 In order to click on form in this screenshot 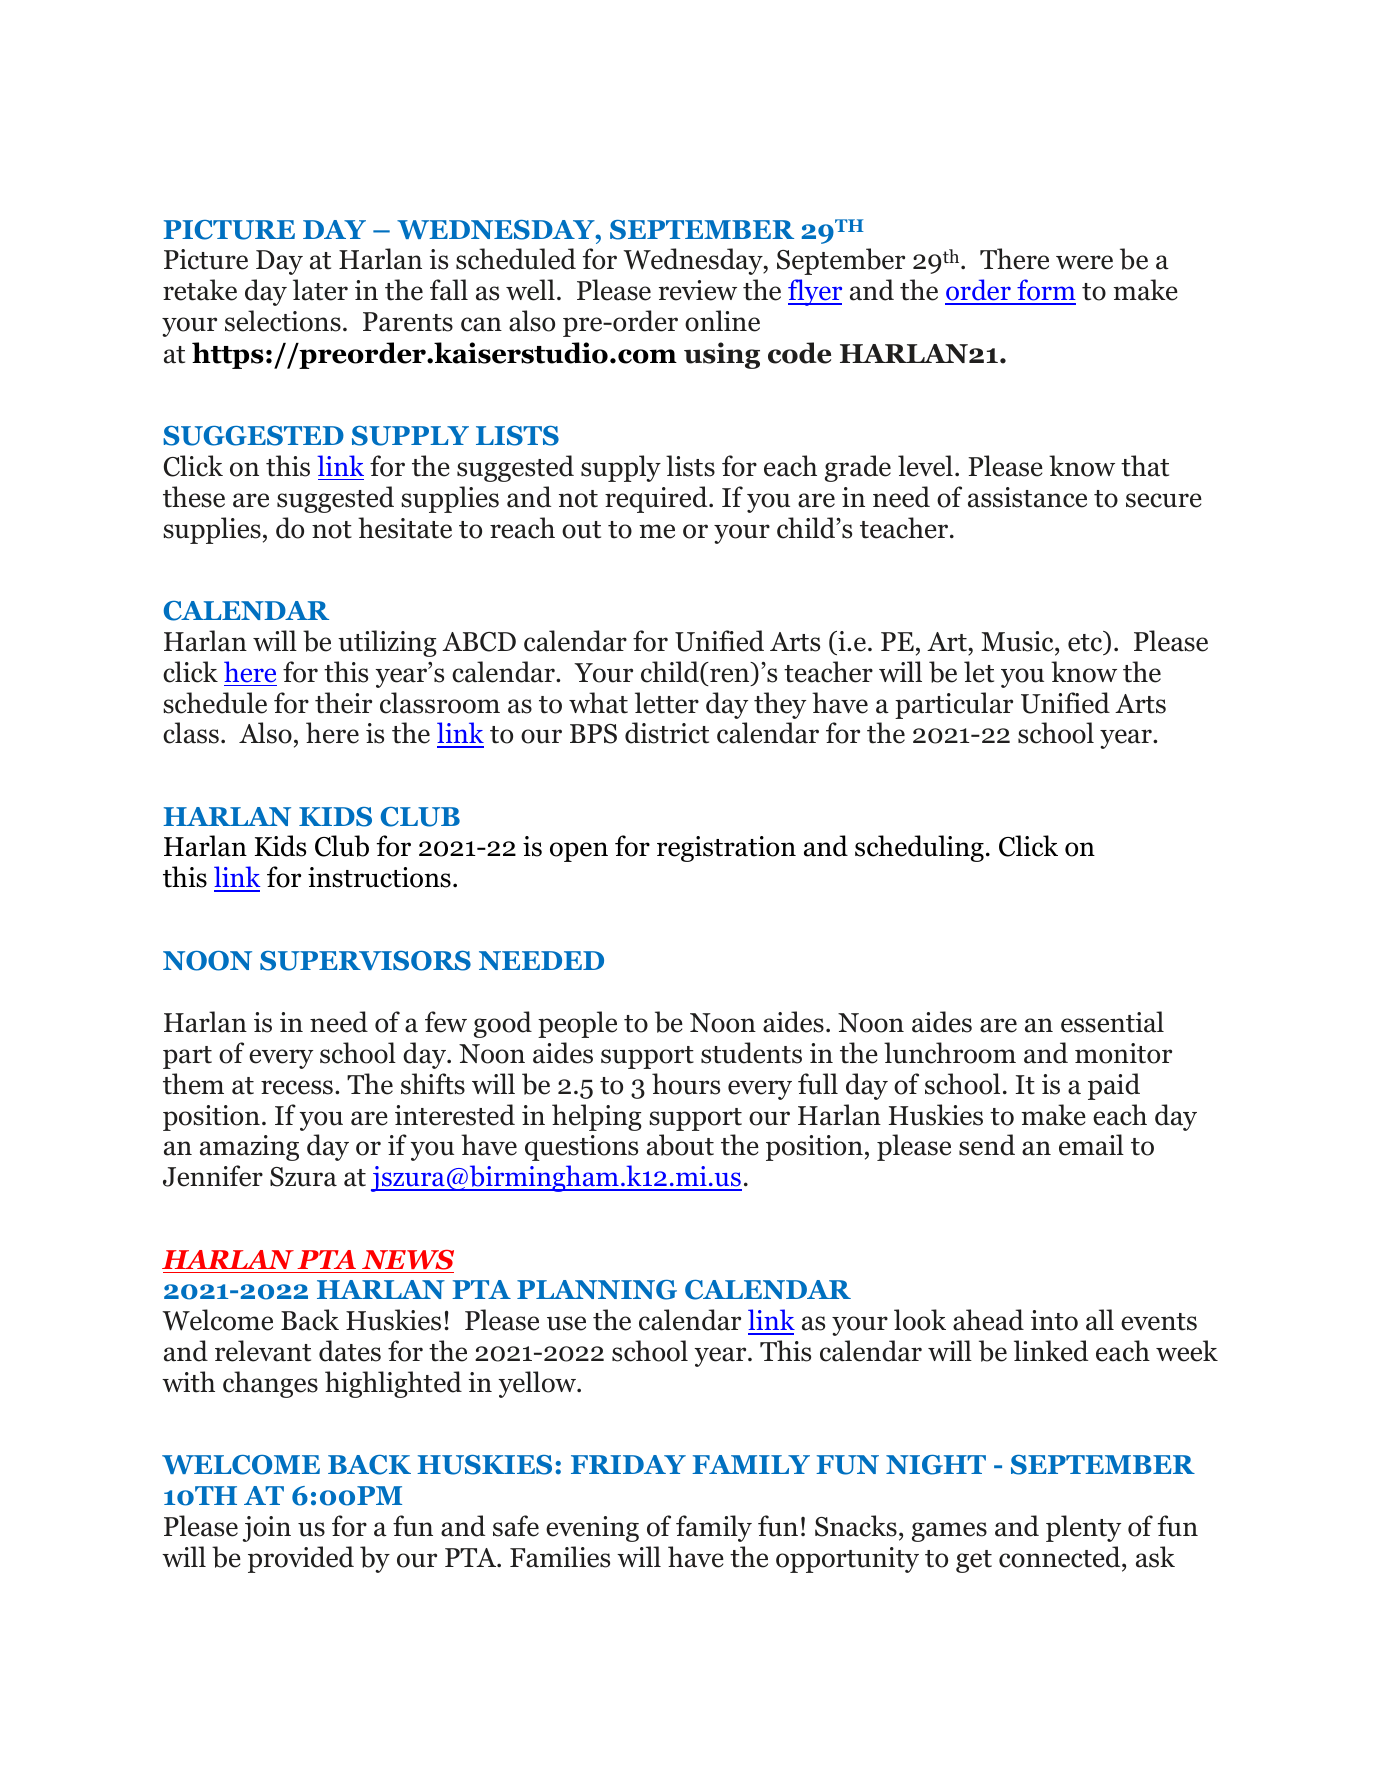, I will do `click(1045, 291)`.
